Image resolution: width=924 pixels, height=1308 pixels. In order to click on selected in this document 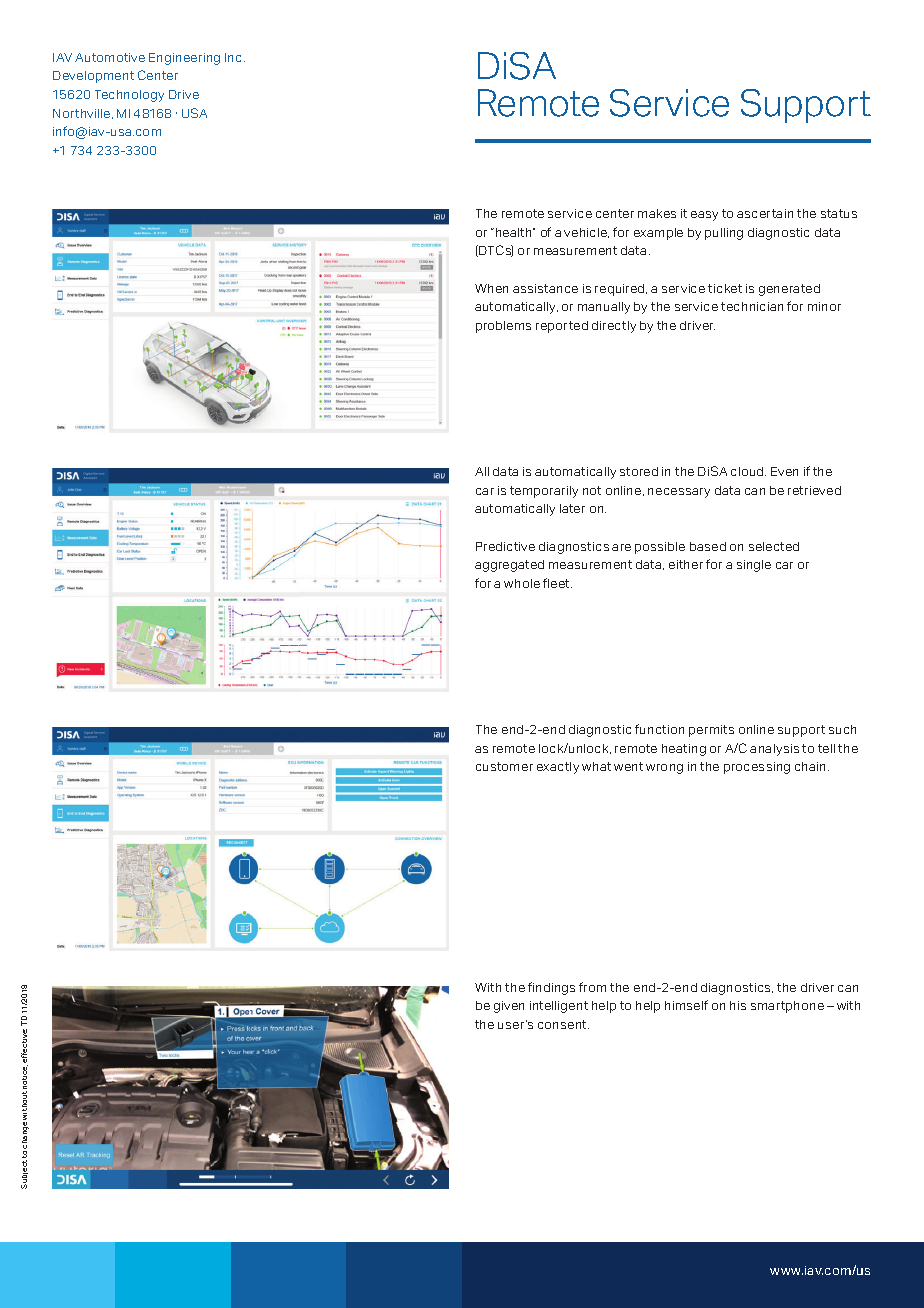, I will do `click(774, 546)`.
